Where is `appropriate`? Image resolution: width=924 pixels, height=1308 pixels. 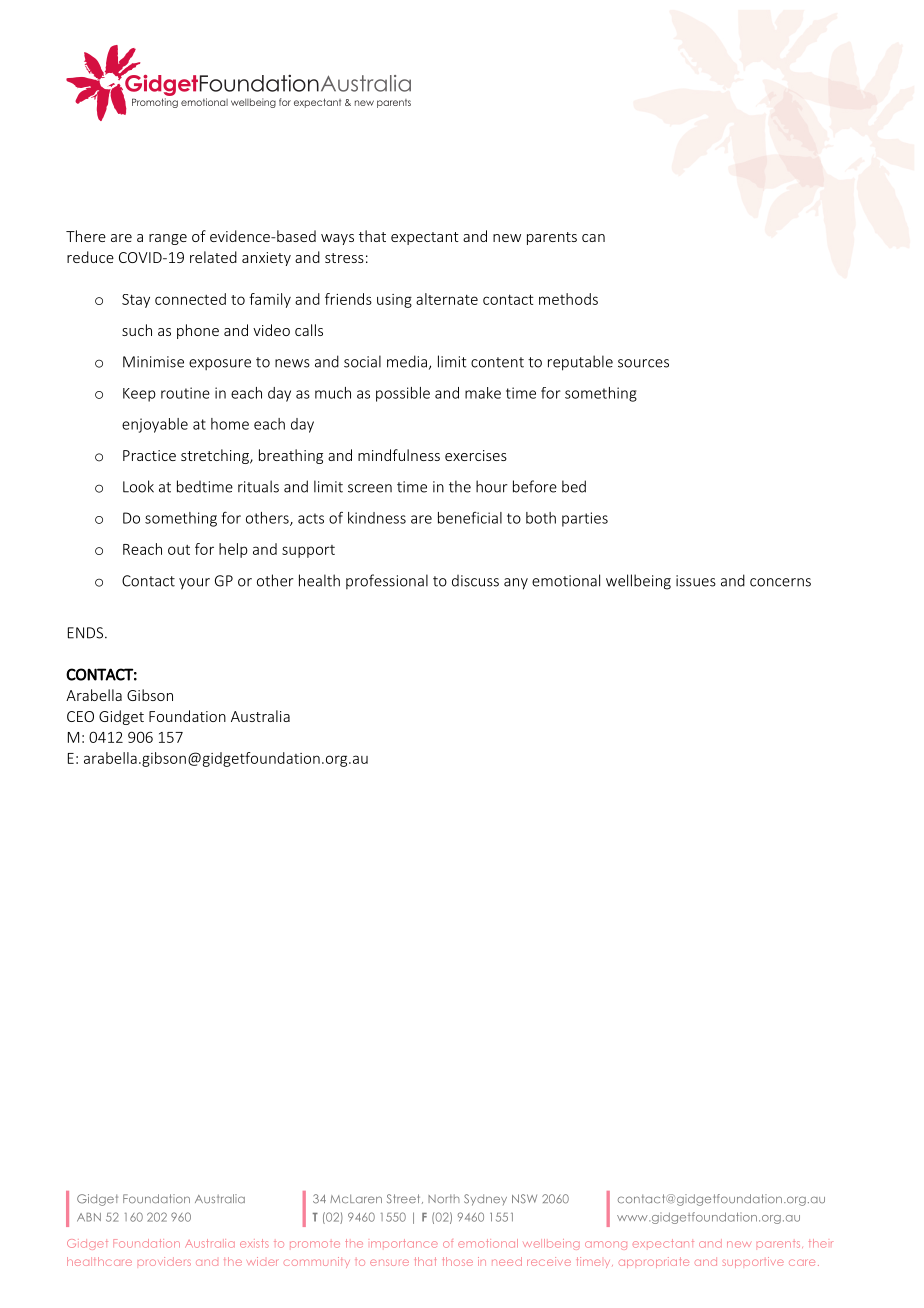
appropriate is located at coordinates (654, 1262).
